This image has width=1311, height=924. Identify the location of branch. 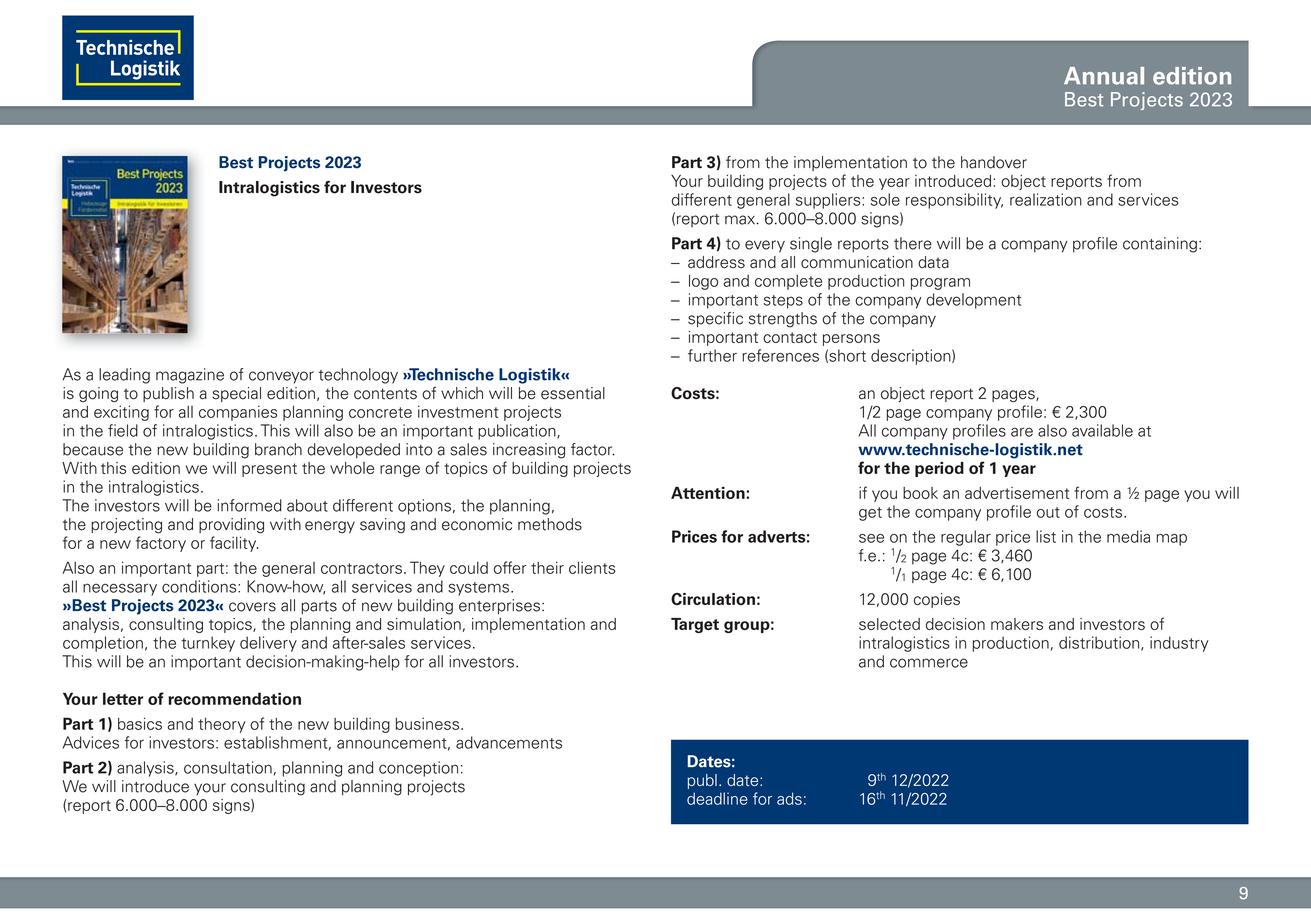
(278, 449).
